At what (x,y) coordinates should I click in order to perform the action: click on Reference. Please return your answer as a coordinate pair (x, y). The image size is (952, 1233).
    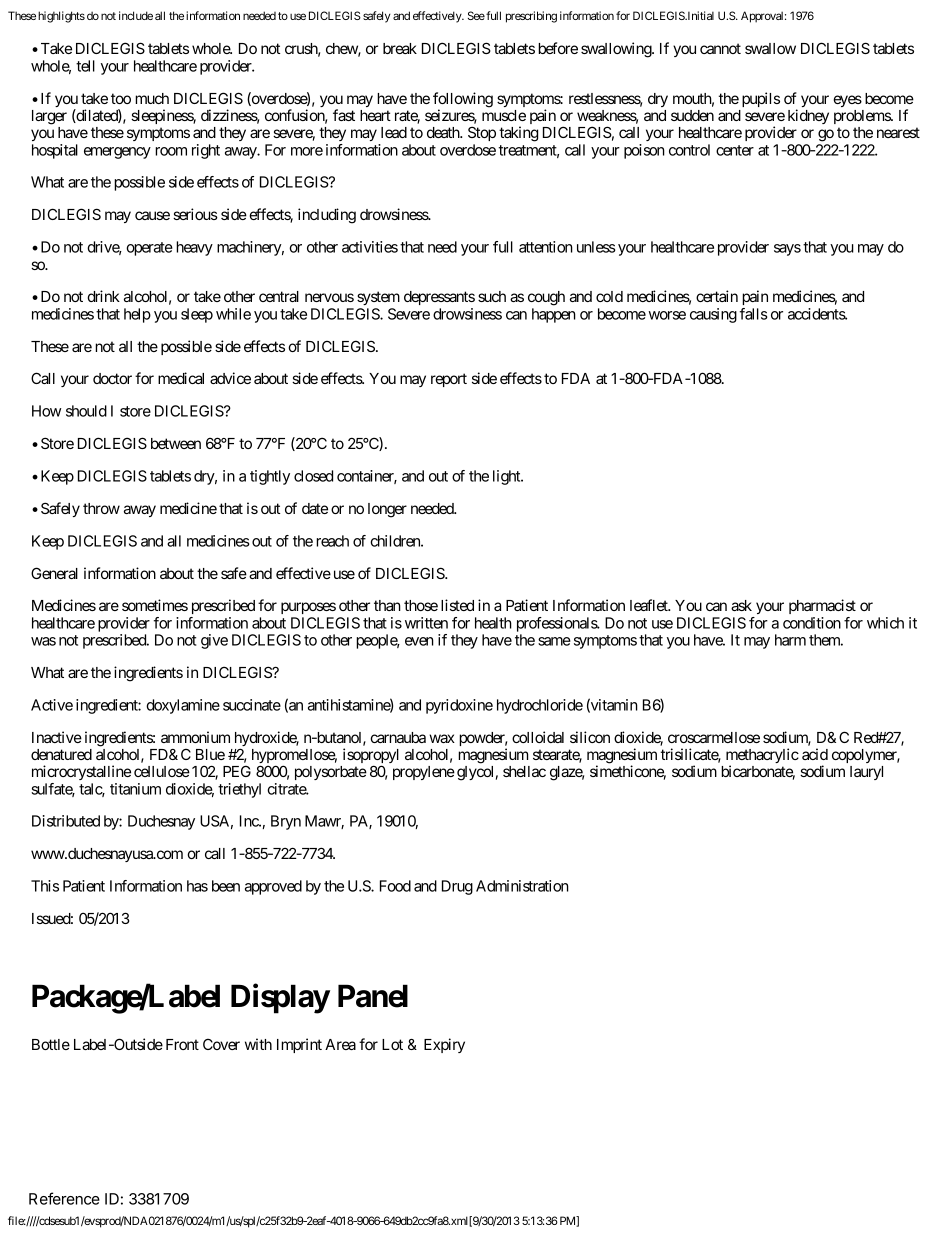
    Looking at the image, I should click on (64, 1198).
